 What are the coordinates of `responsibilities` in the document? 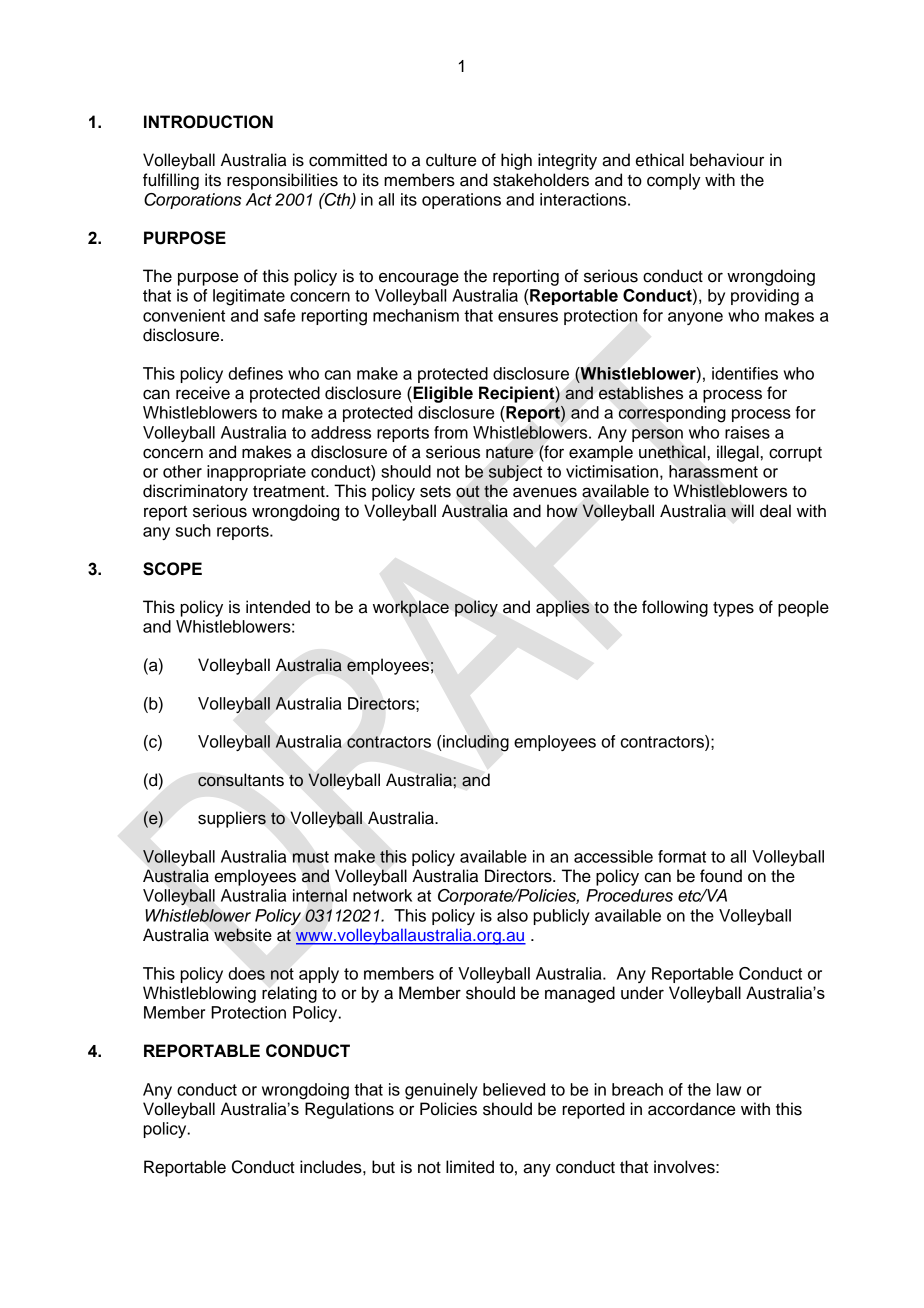 It's located at (282, 181).
